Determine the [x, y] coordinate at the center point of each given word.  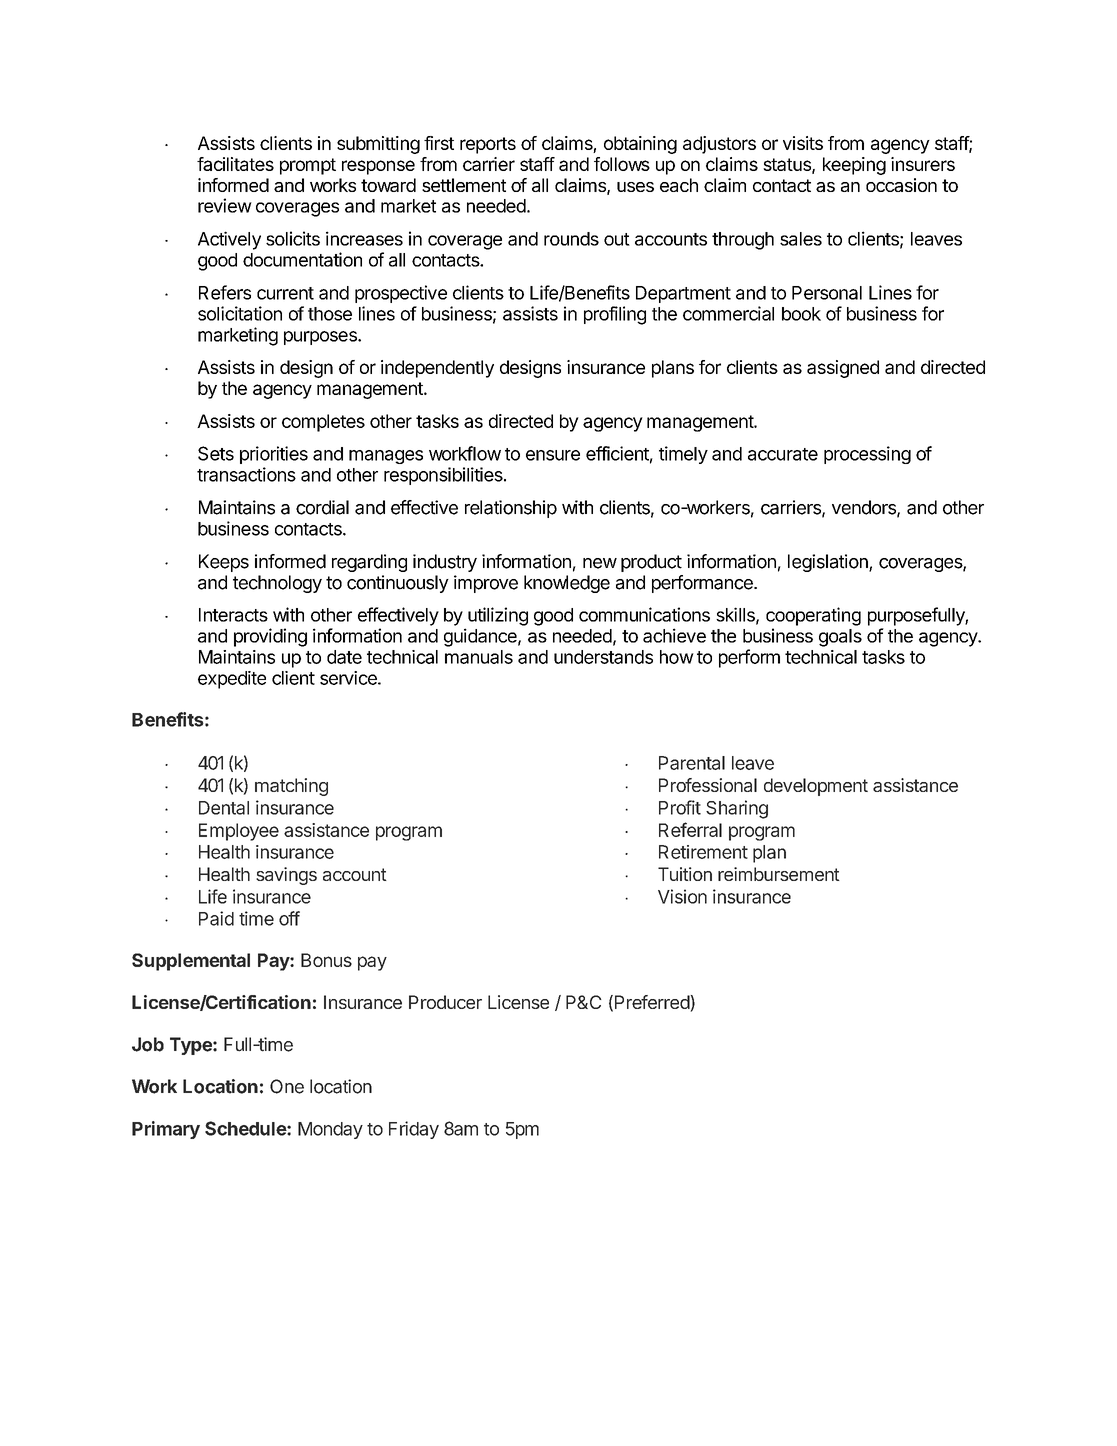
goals [840, 638]
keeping [854, 166]
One [287, 1086]
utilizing [498, 616]
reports [488, 145]
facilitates [235, 164]
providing [270, 637]
